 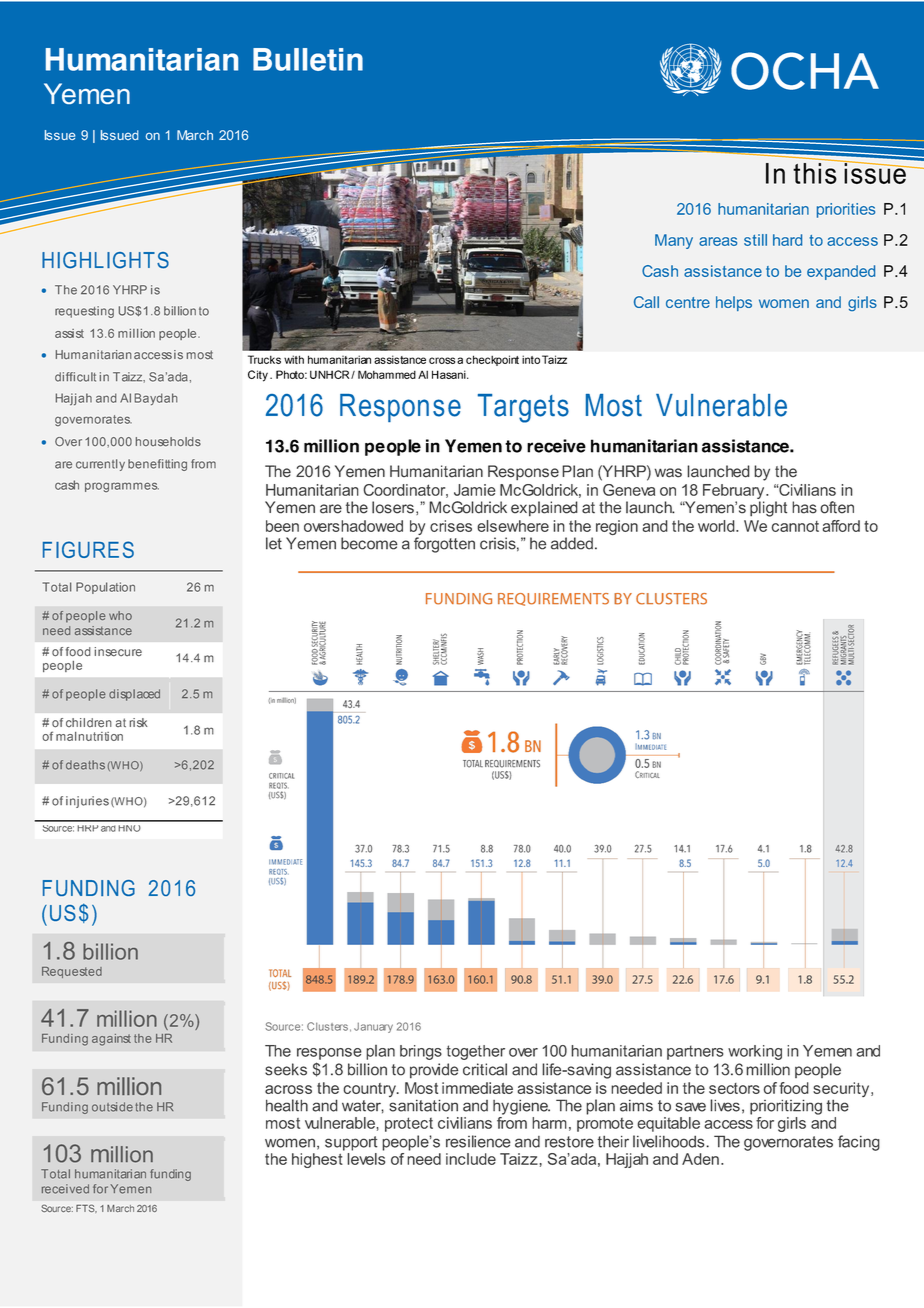 What do you see at coordinates (735, 493) in the page?
I see `February` at bounding box center [735, 493].
